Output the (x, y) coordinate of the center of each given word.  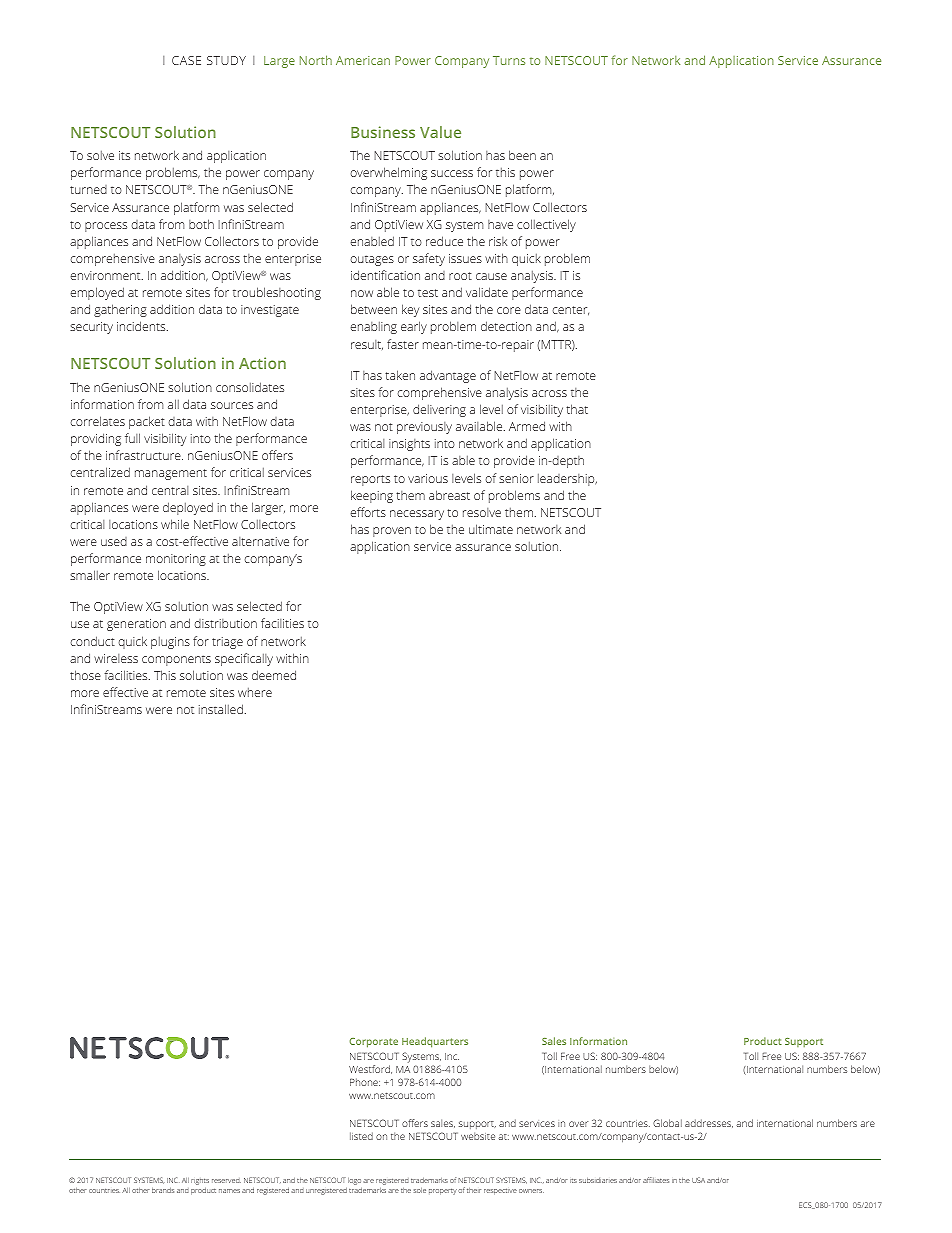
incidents (142, 326)
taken (400, 375)
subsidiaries (598, 1180)
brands (163, 1190)
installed (221, 709)
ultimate (491, 529)
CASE (186, 60)
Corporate (373, 1043)
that (577, 409)
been (522, 155)
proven (392, 532)
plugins (170, 643)
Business (383, 132)
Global (667, 1123)
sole (420, 1190)
